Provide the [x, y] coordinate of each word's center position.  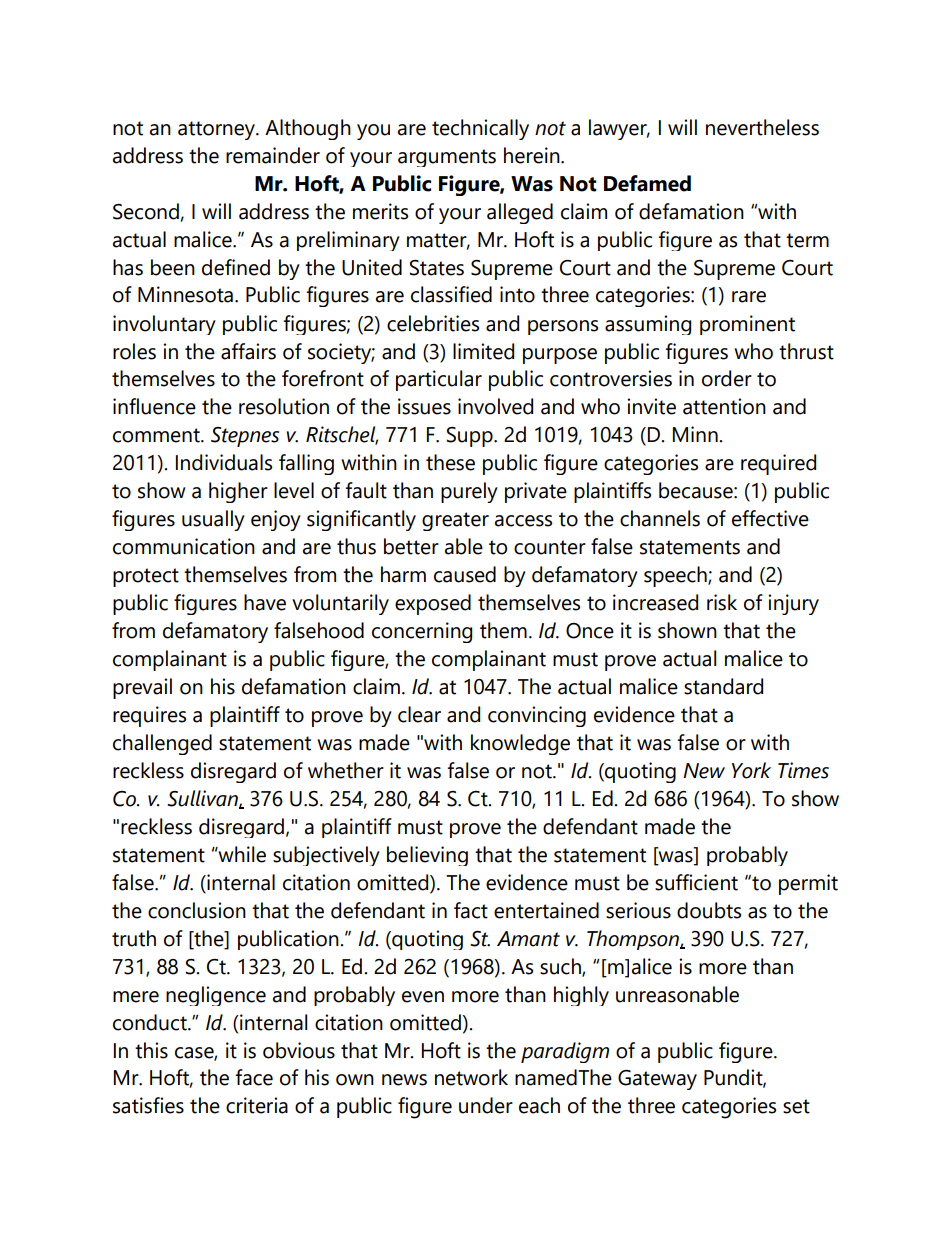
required [778, 464]
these [450, 462]
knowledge [520, 744]
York [751, 770]
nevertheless [762, 127]
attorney [218, 130]
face [254, 1077]
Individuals [224, 462]
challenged [162, 744]
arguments [447, 158]
